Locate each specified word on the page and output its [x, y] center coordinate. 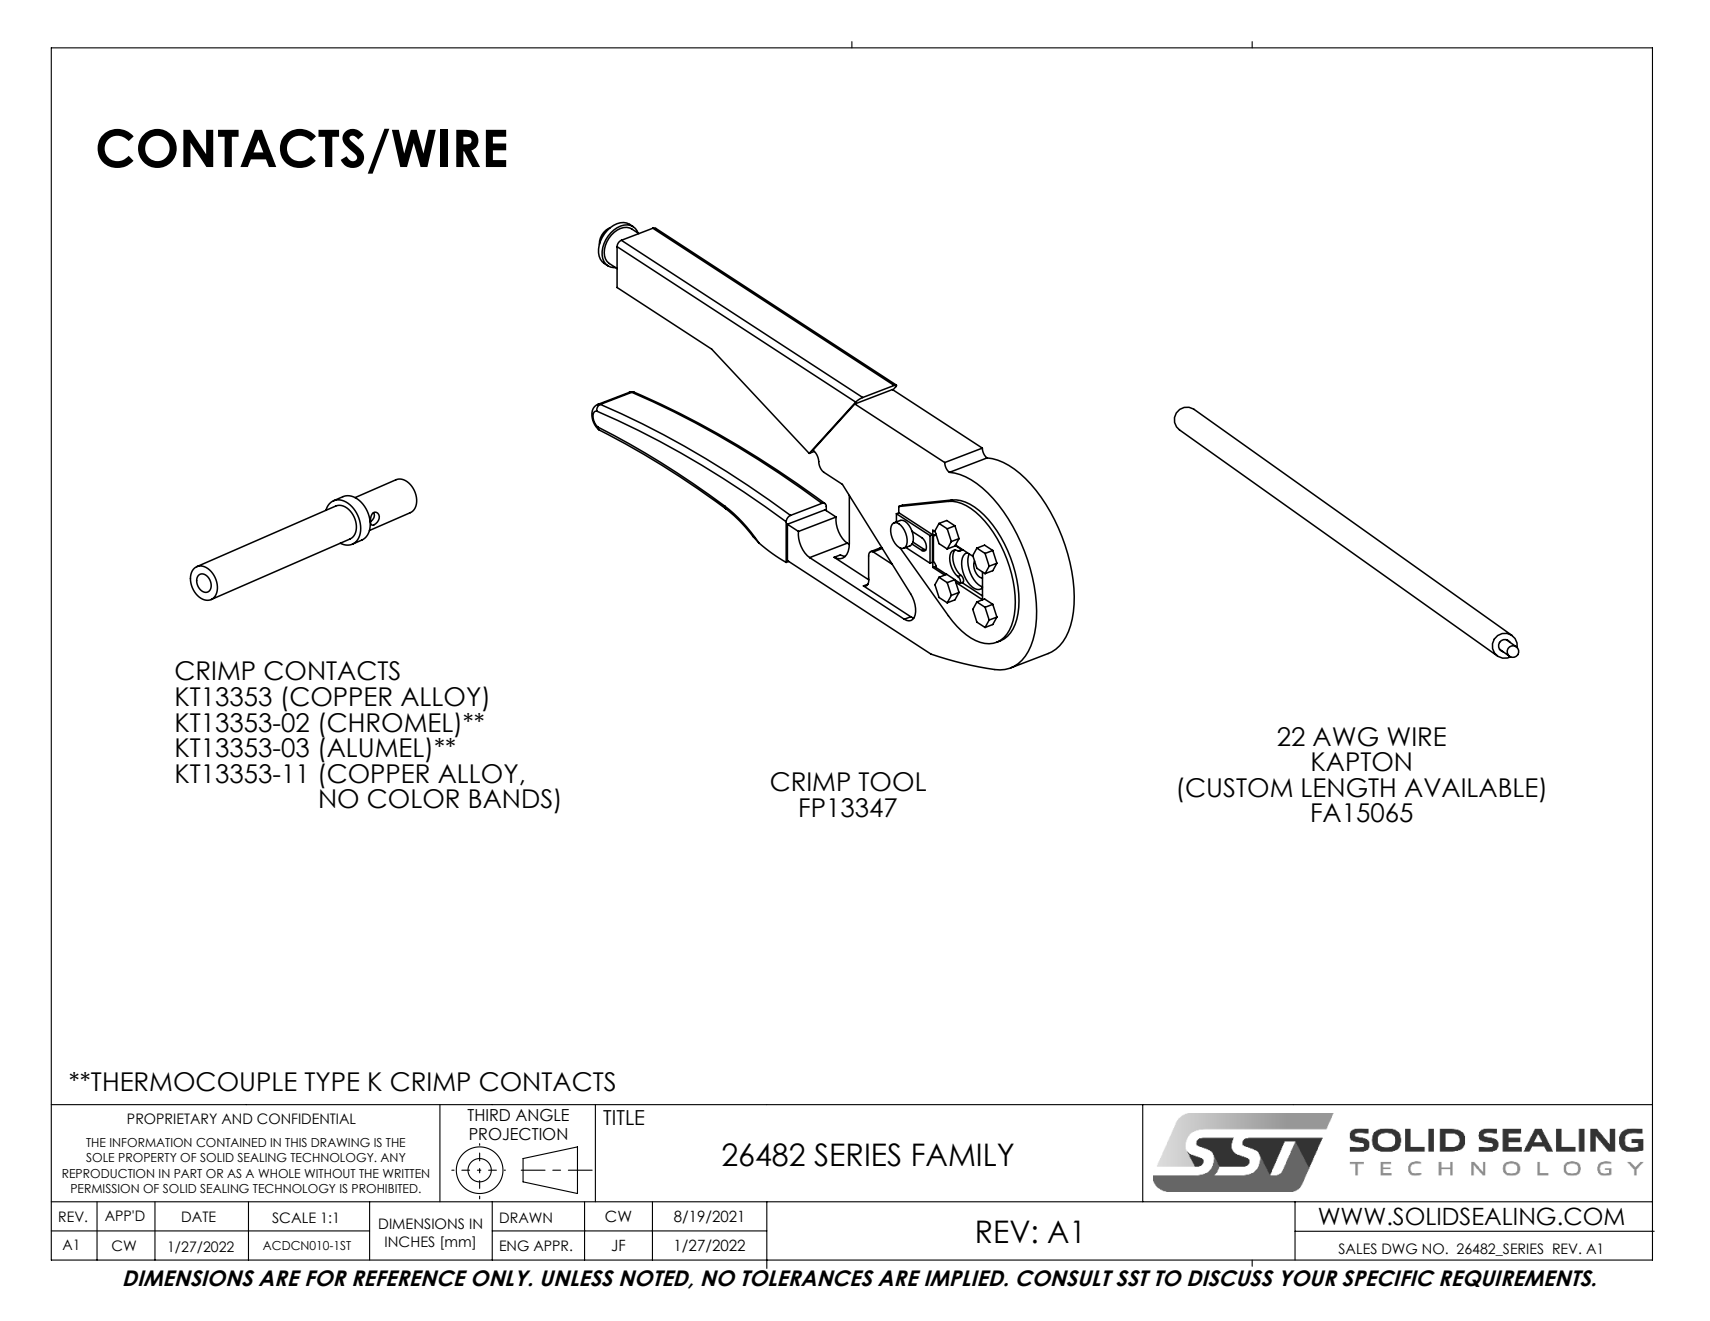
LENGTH [1348, 788]
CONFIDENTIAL [306, 1119]
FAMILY [963, 1154]
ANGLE [542, 1115]
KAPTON [1361, 762]
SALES [1357, 1249]
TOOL [892, 782]
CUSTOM [1239, 788]
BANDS [511, 799]
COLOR [413, 799]
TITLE [623, 1117]
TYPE [331, 1081]
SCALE [294, 1218]
